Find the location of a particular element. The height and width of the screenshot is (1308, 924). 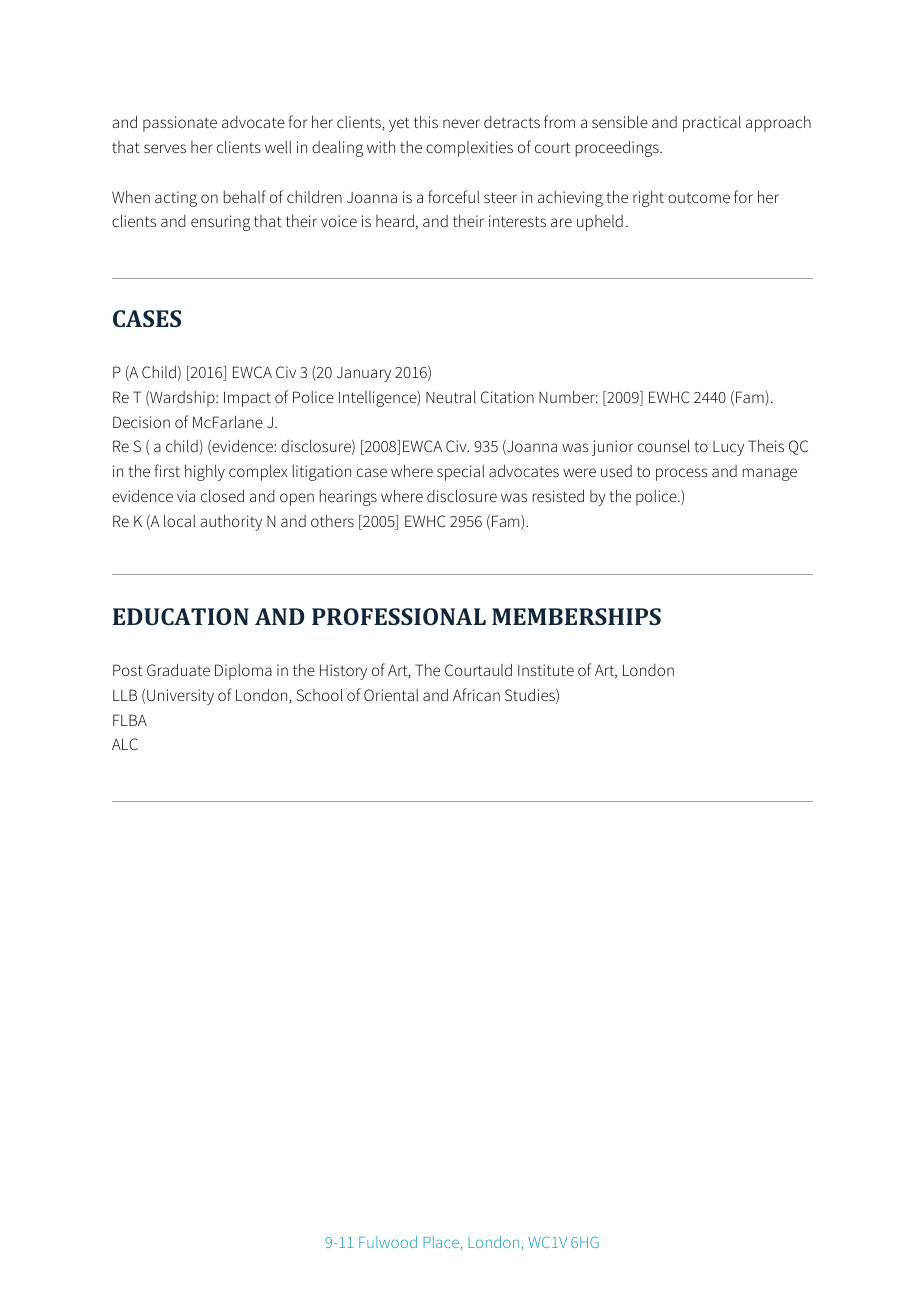

practical is located at coordinates (712, 123).
